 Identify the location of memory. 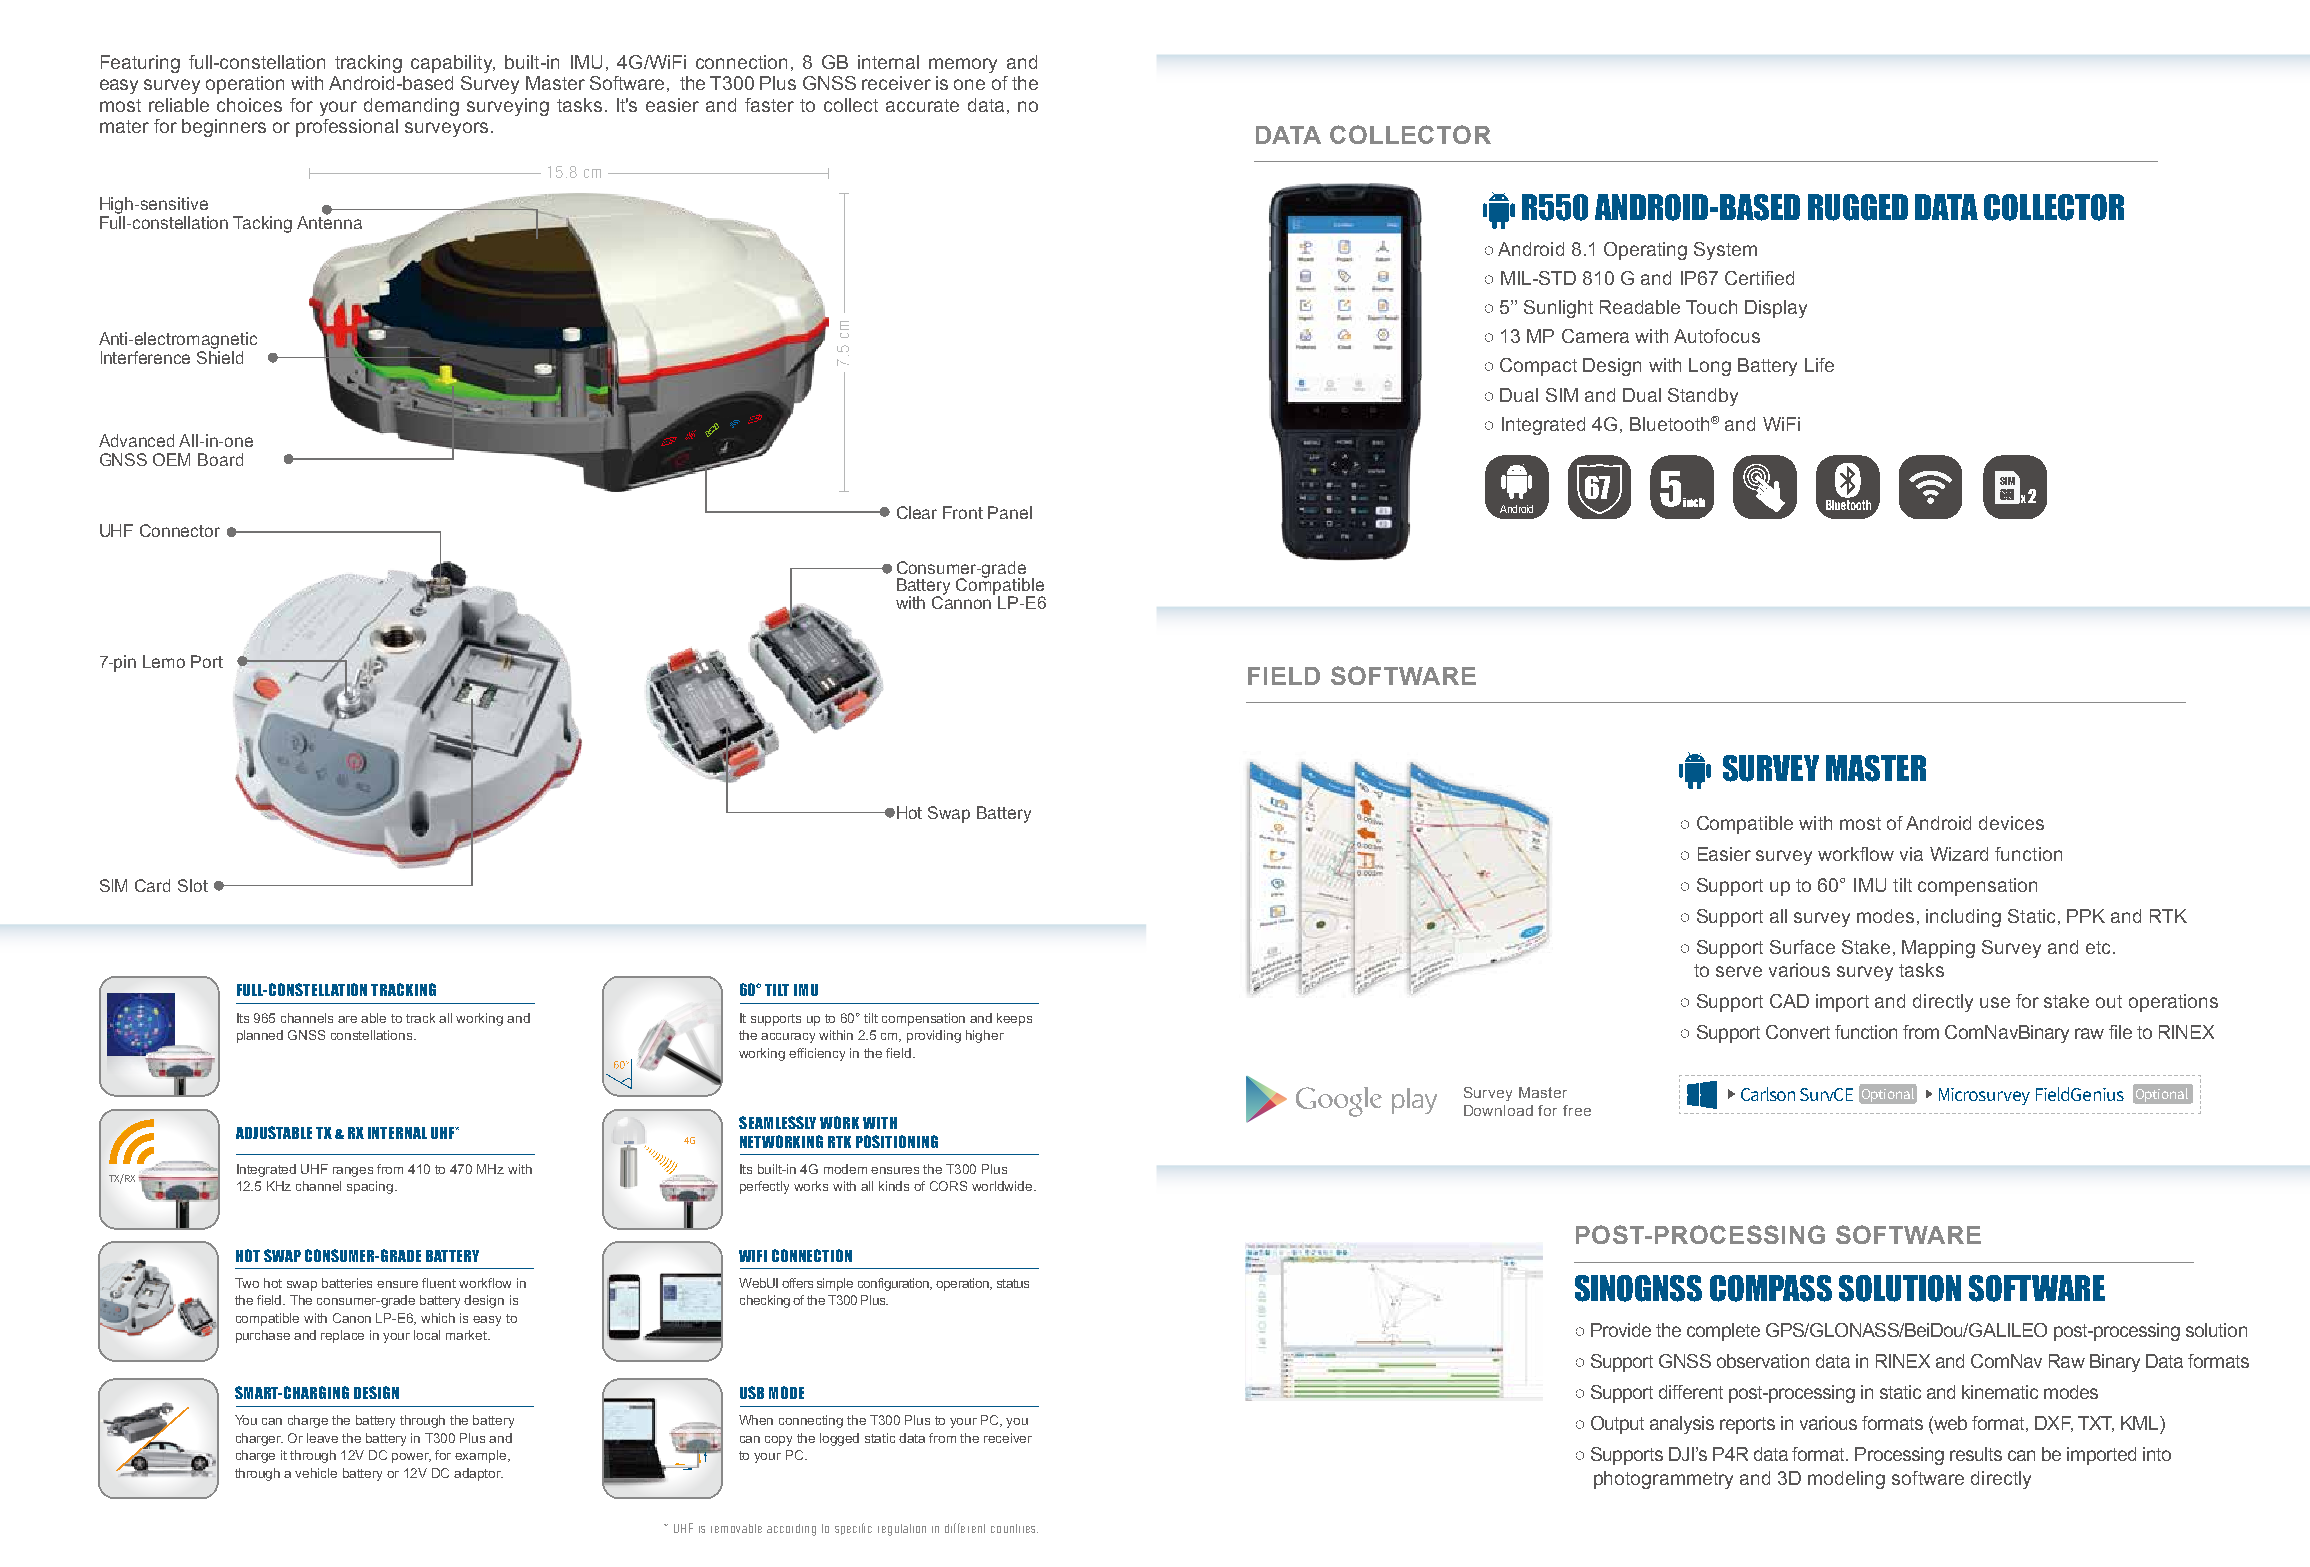
(963, 65).
